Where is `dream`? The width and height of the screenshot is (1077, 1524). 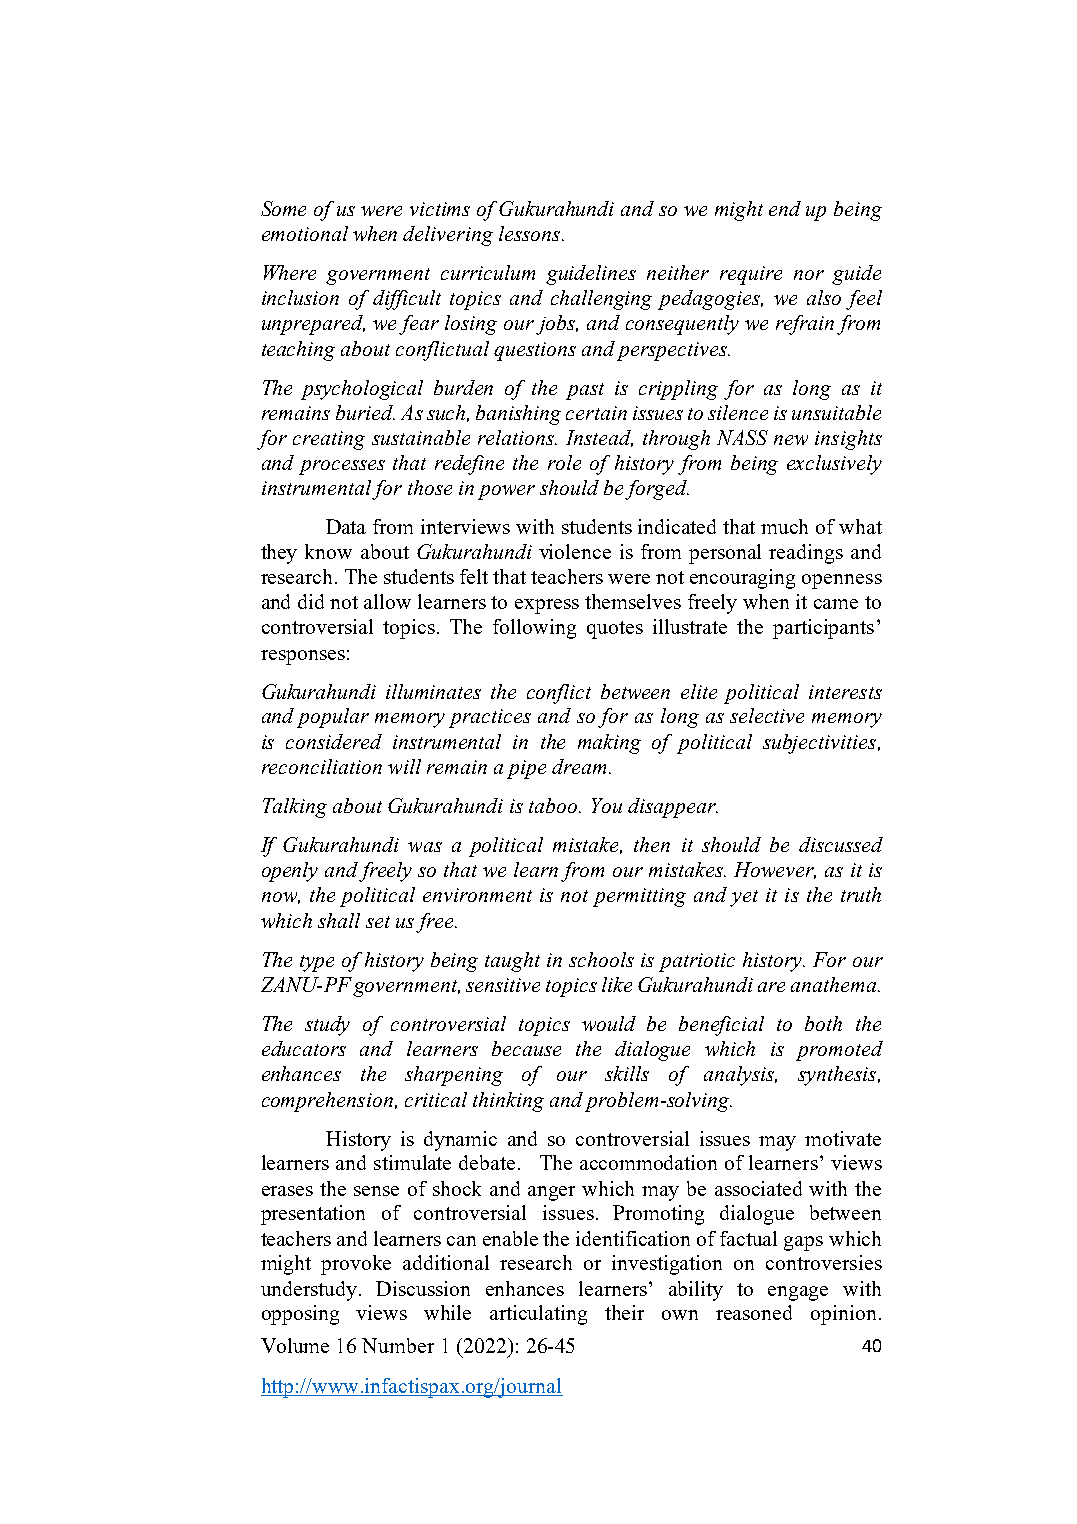
dream is located at coordinates (579, 766).
